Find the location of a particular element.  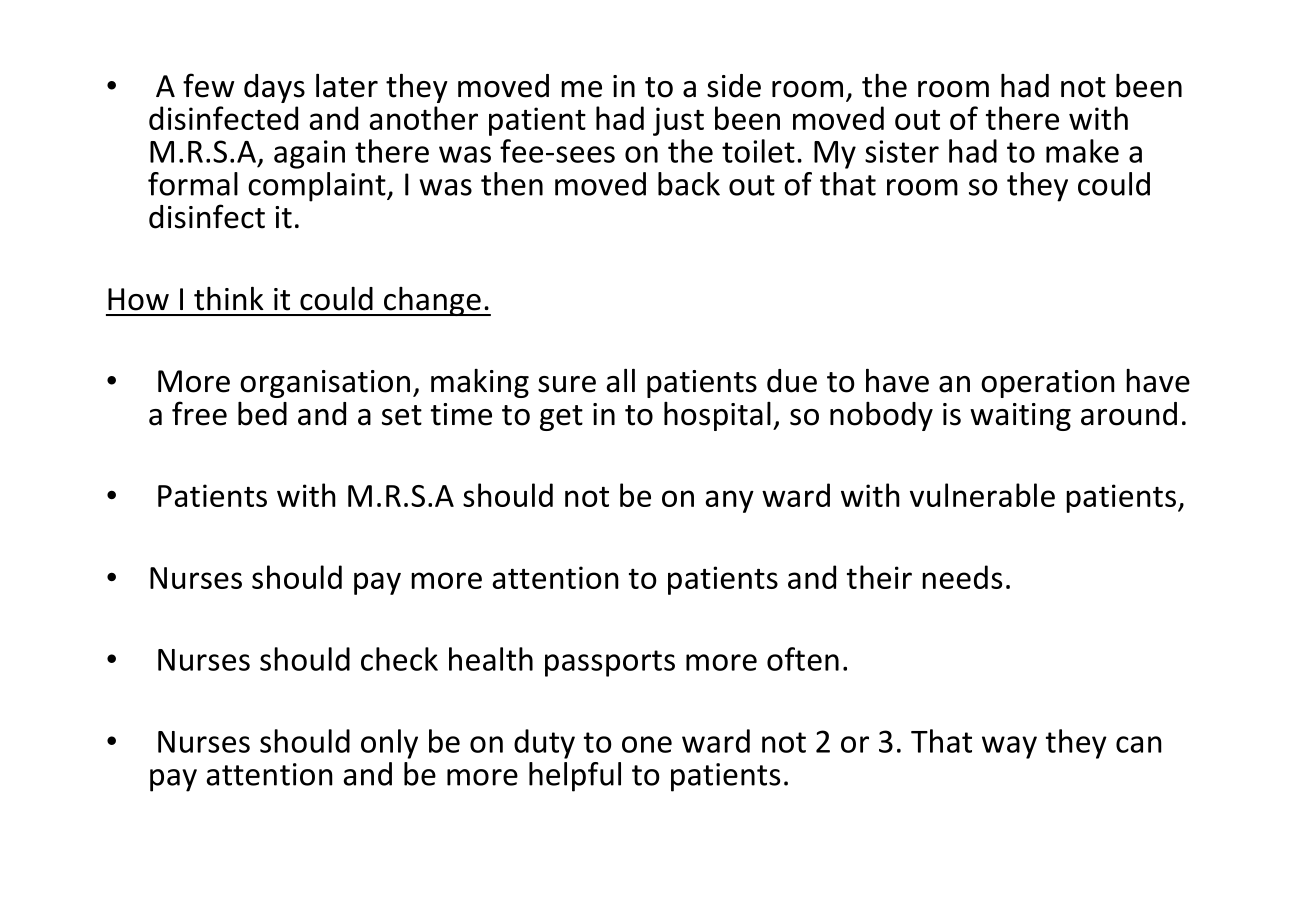

bed is located at coordinates (262, 414).
